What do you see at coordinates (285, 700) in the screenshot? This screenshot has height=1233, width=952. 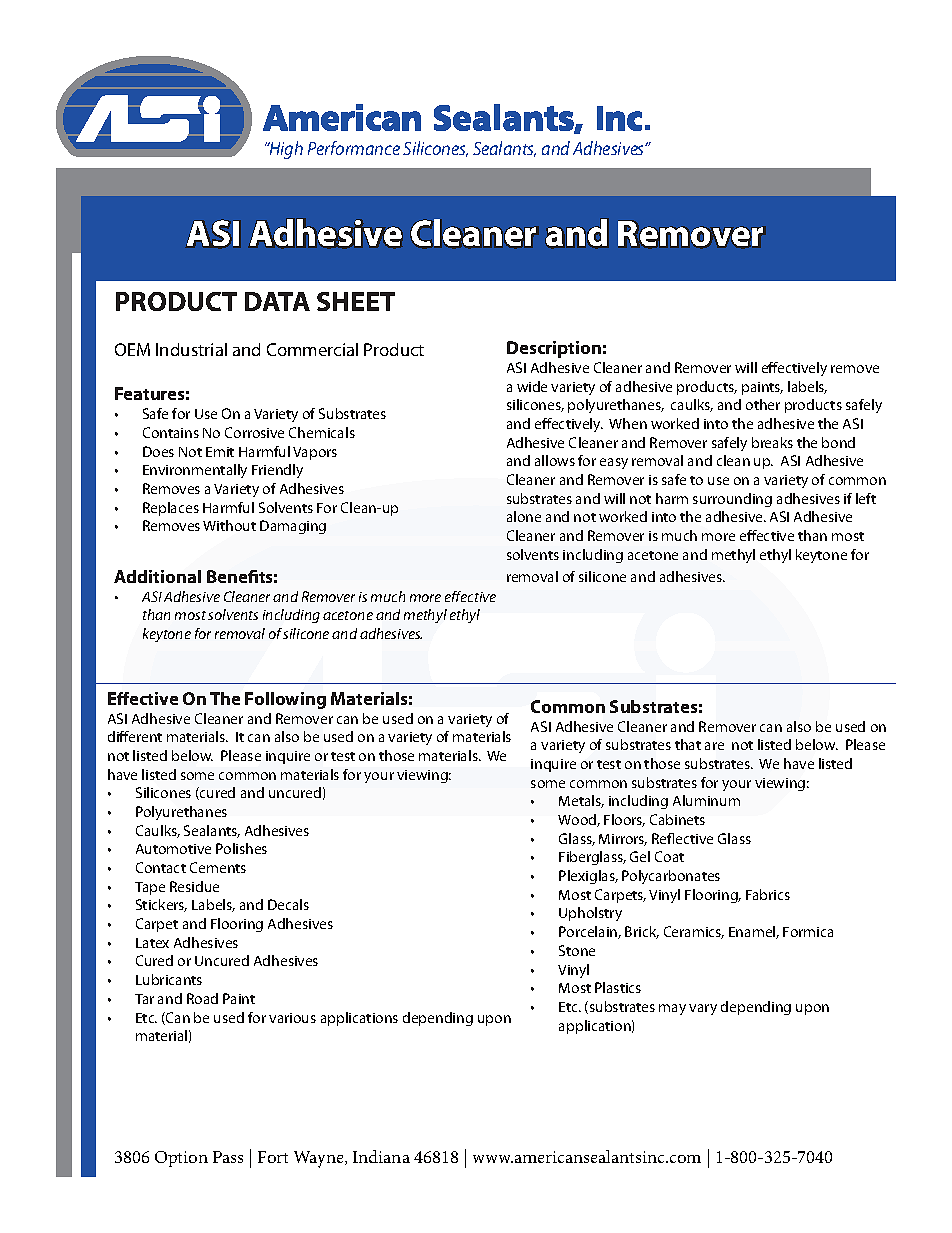 I see `Following` at bounding box center [285, 700].
